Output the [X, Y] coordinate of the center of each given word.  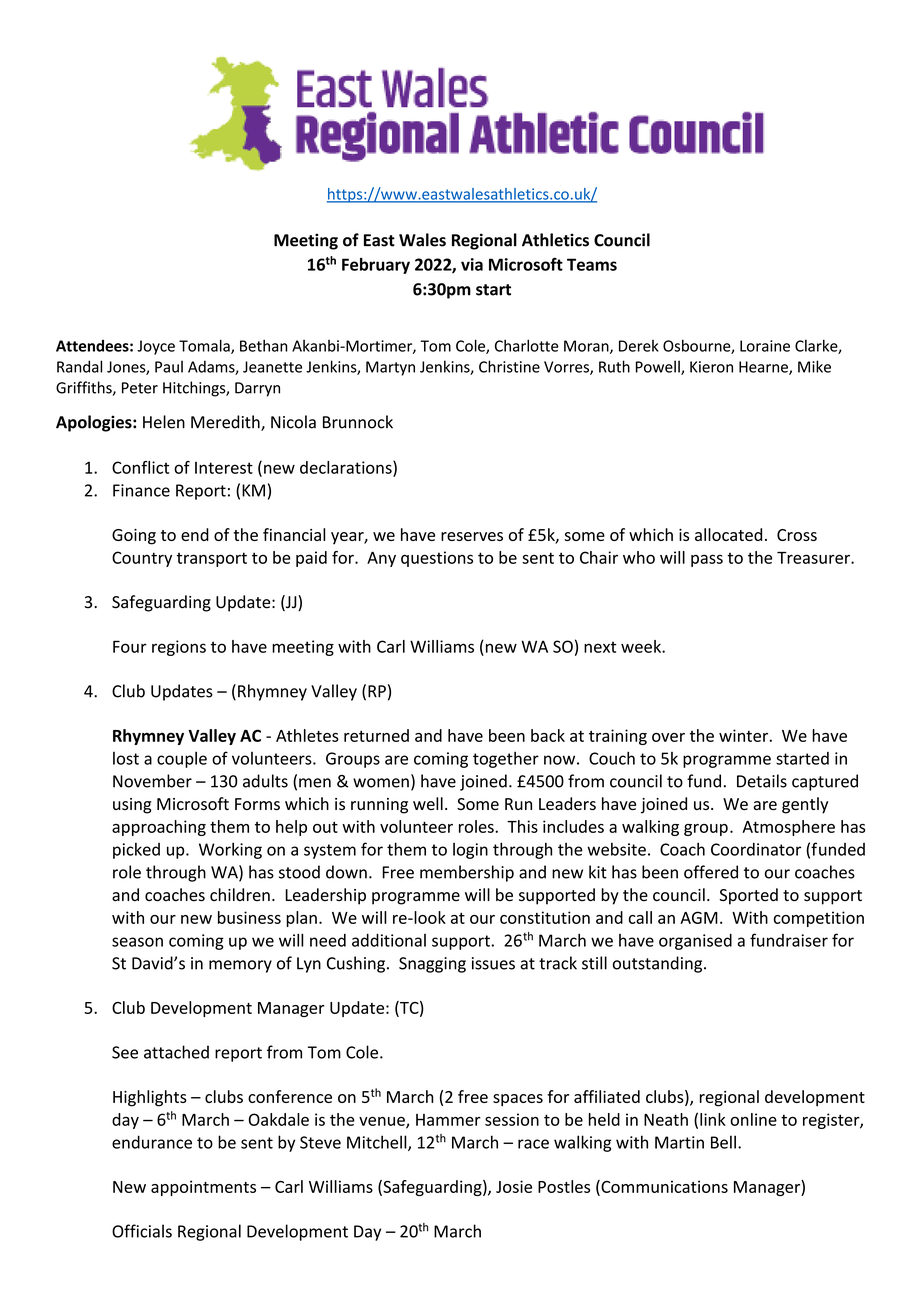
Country [142, 559]
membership [467, 873]
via [472, 264]
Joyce [156, 347]
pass [707, 560]
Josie [514, 1186]
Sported [748, 896]
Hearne [764, 368]
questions [437, 559]
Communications [663, 1187]
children [240, 894]
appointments [203, 1188]
